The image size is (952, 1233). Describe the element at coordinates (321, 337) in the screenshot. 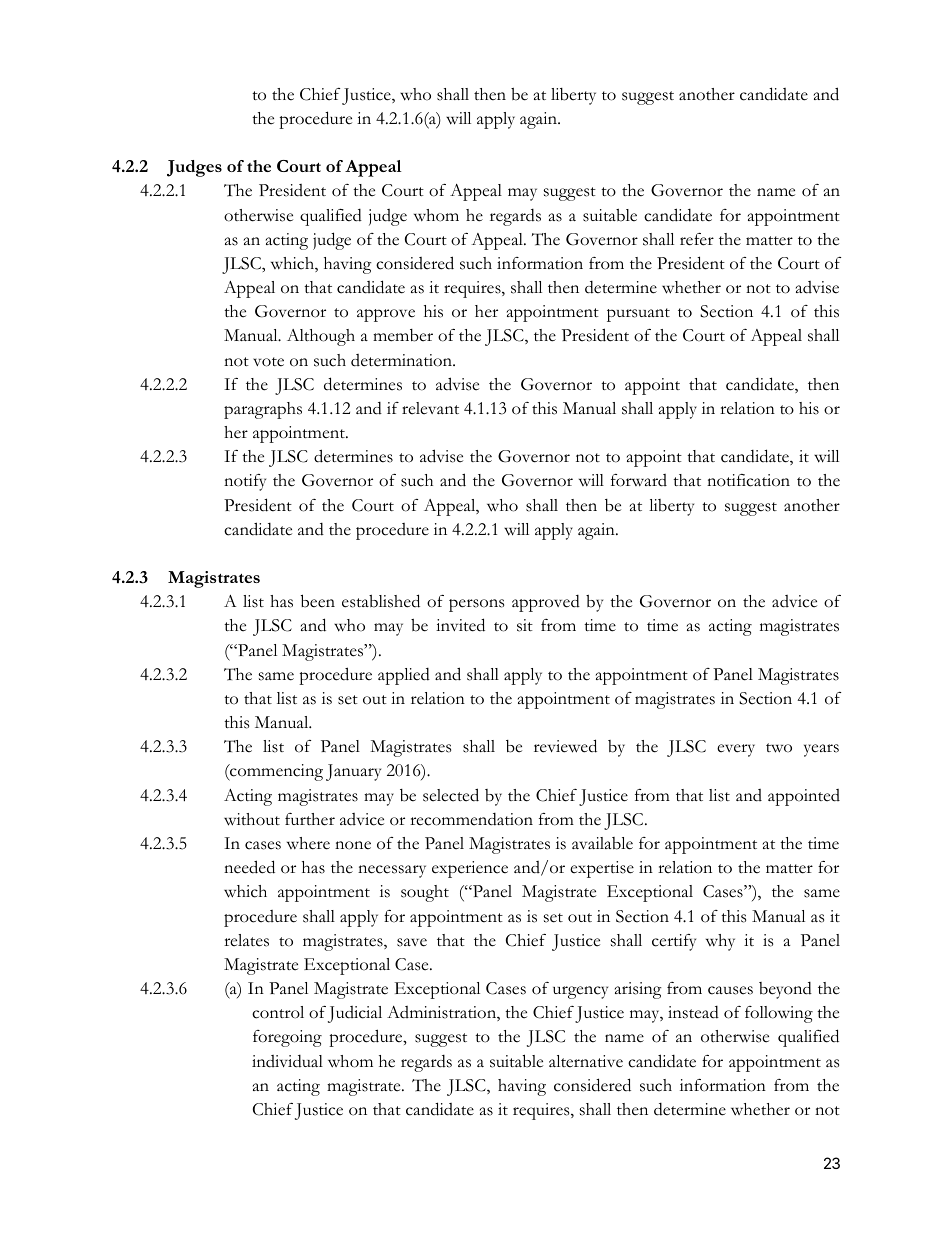

I see `Although` at that location.
